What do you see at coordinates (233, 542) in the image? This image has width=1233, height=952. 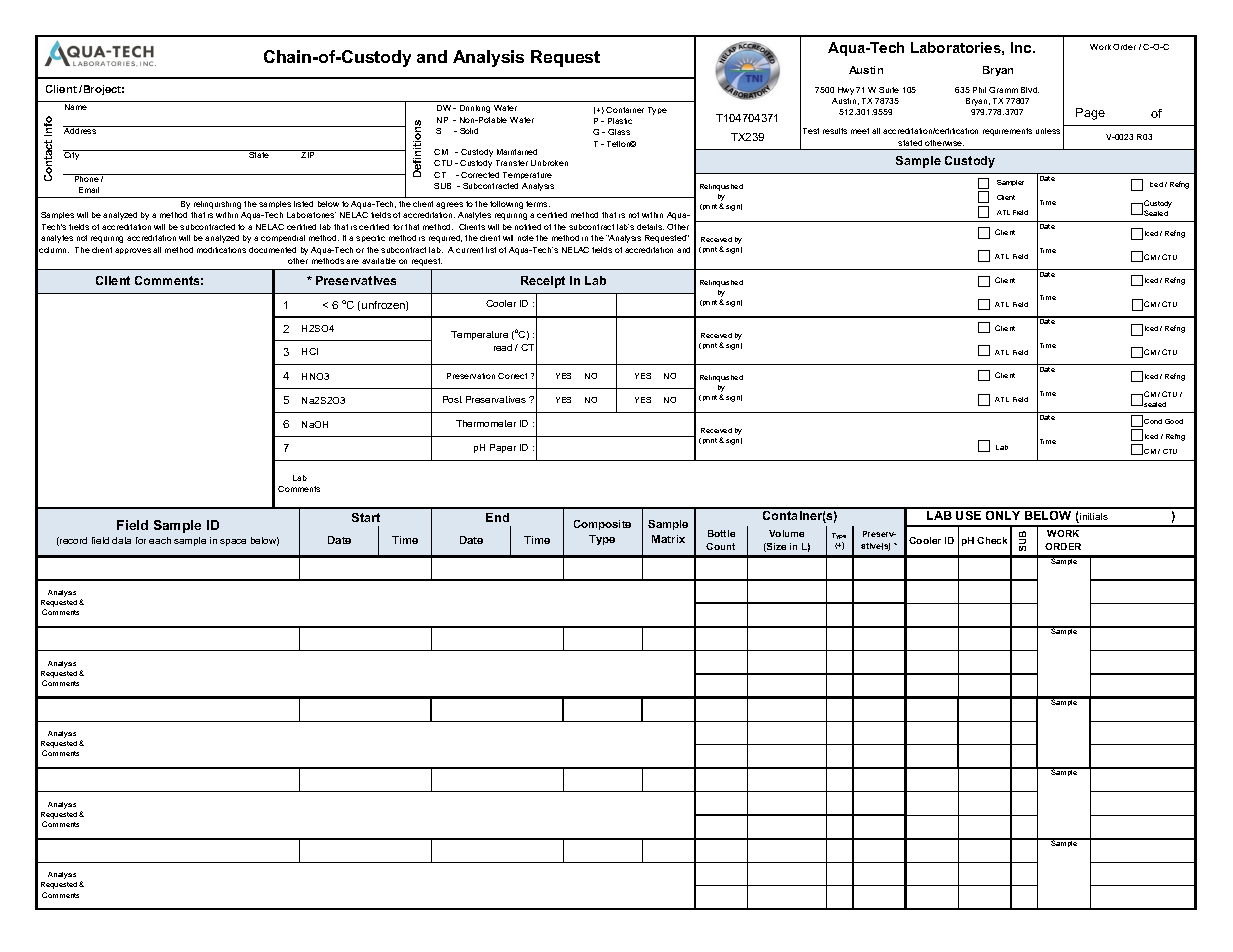 I see `space` at bounding box center [233, 542].
